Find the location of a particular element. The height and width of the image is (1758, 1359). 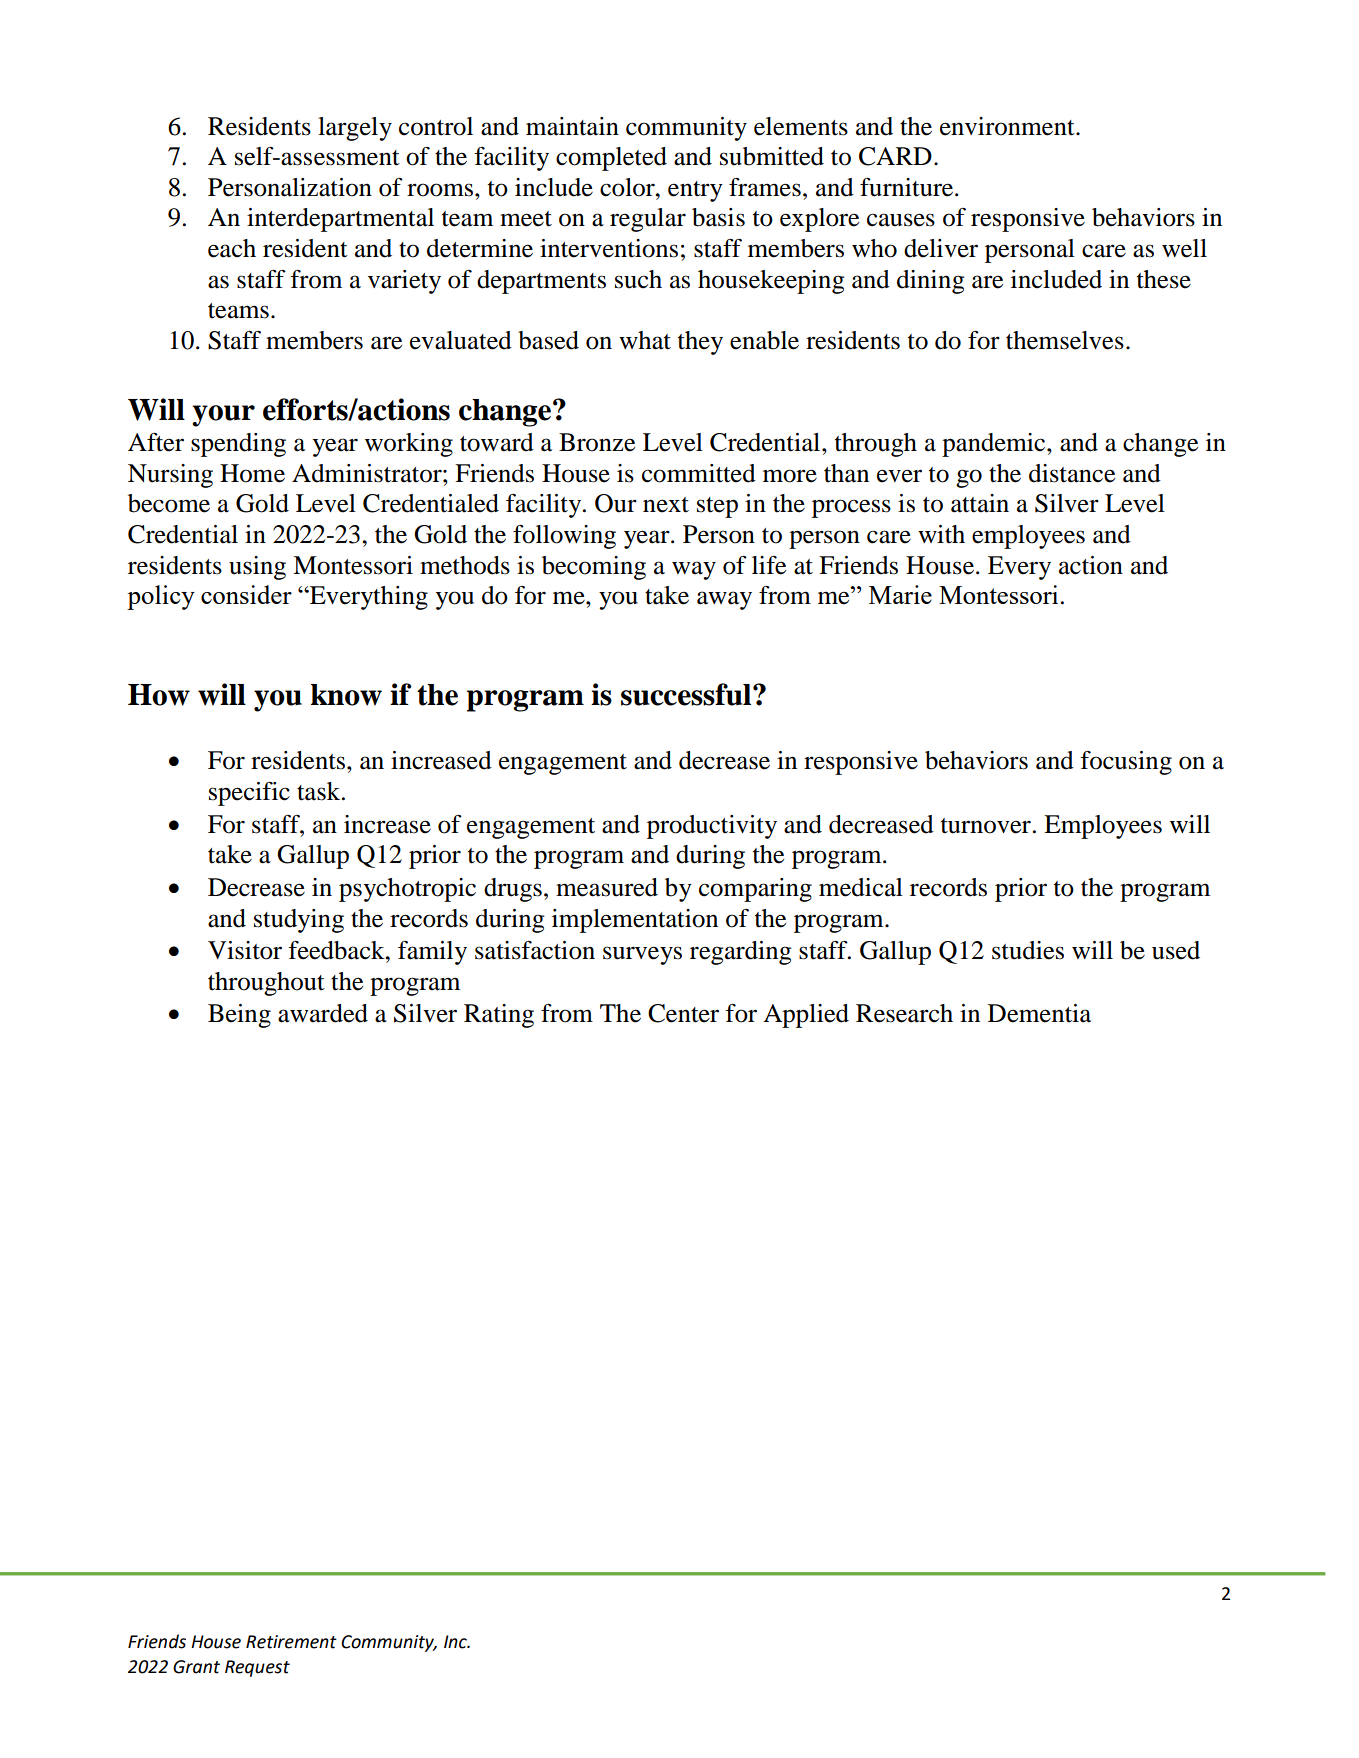

studying is located at coordinates (299, 921).
